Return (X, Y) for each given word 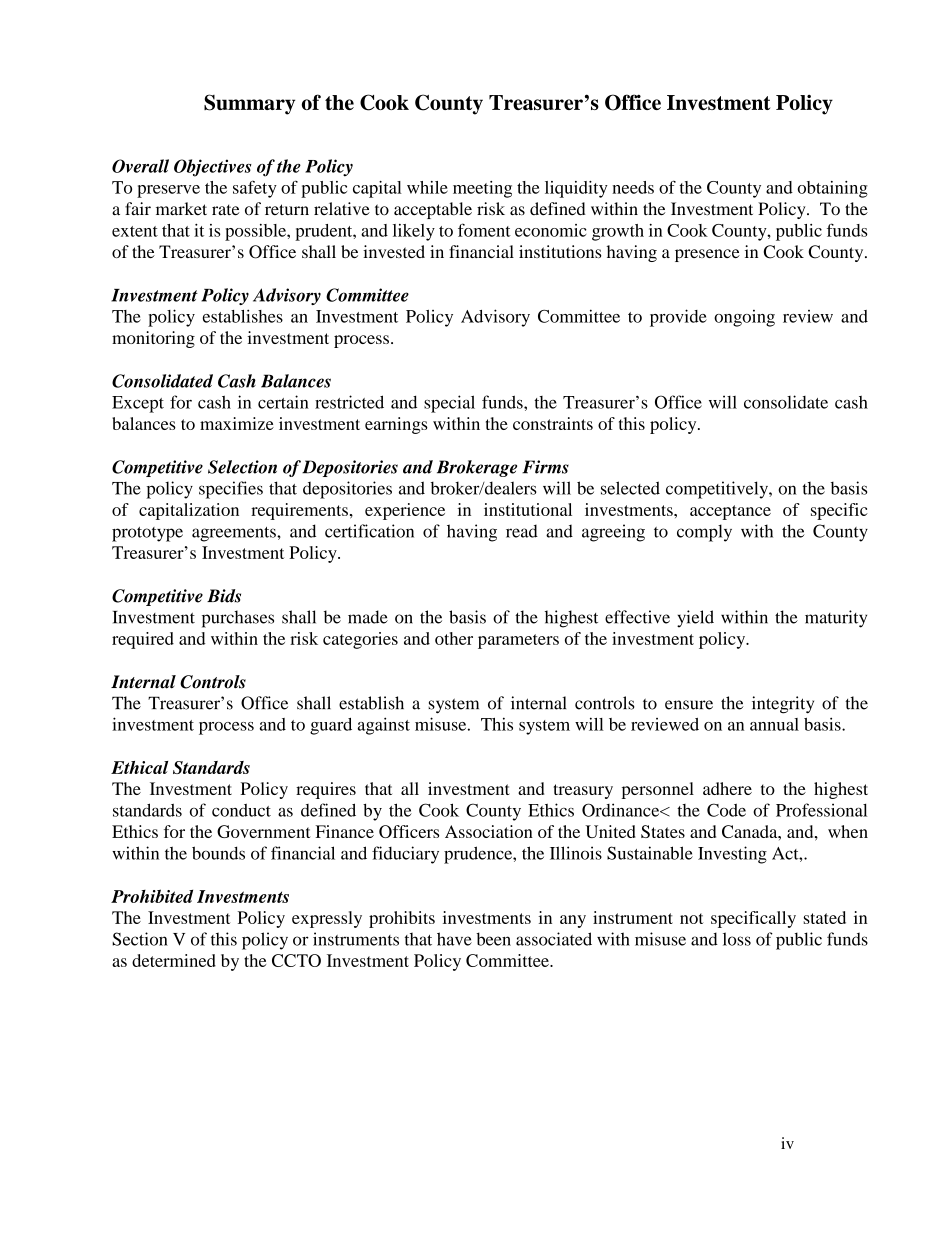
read (522, 531)
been (493, 939)
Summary (249, 104)
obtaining (833, 189)
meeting (482, 189)
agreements (235, 534)
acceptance (730, 512)
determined (174, 960)
